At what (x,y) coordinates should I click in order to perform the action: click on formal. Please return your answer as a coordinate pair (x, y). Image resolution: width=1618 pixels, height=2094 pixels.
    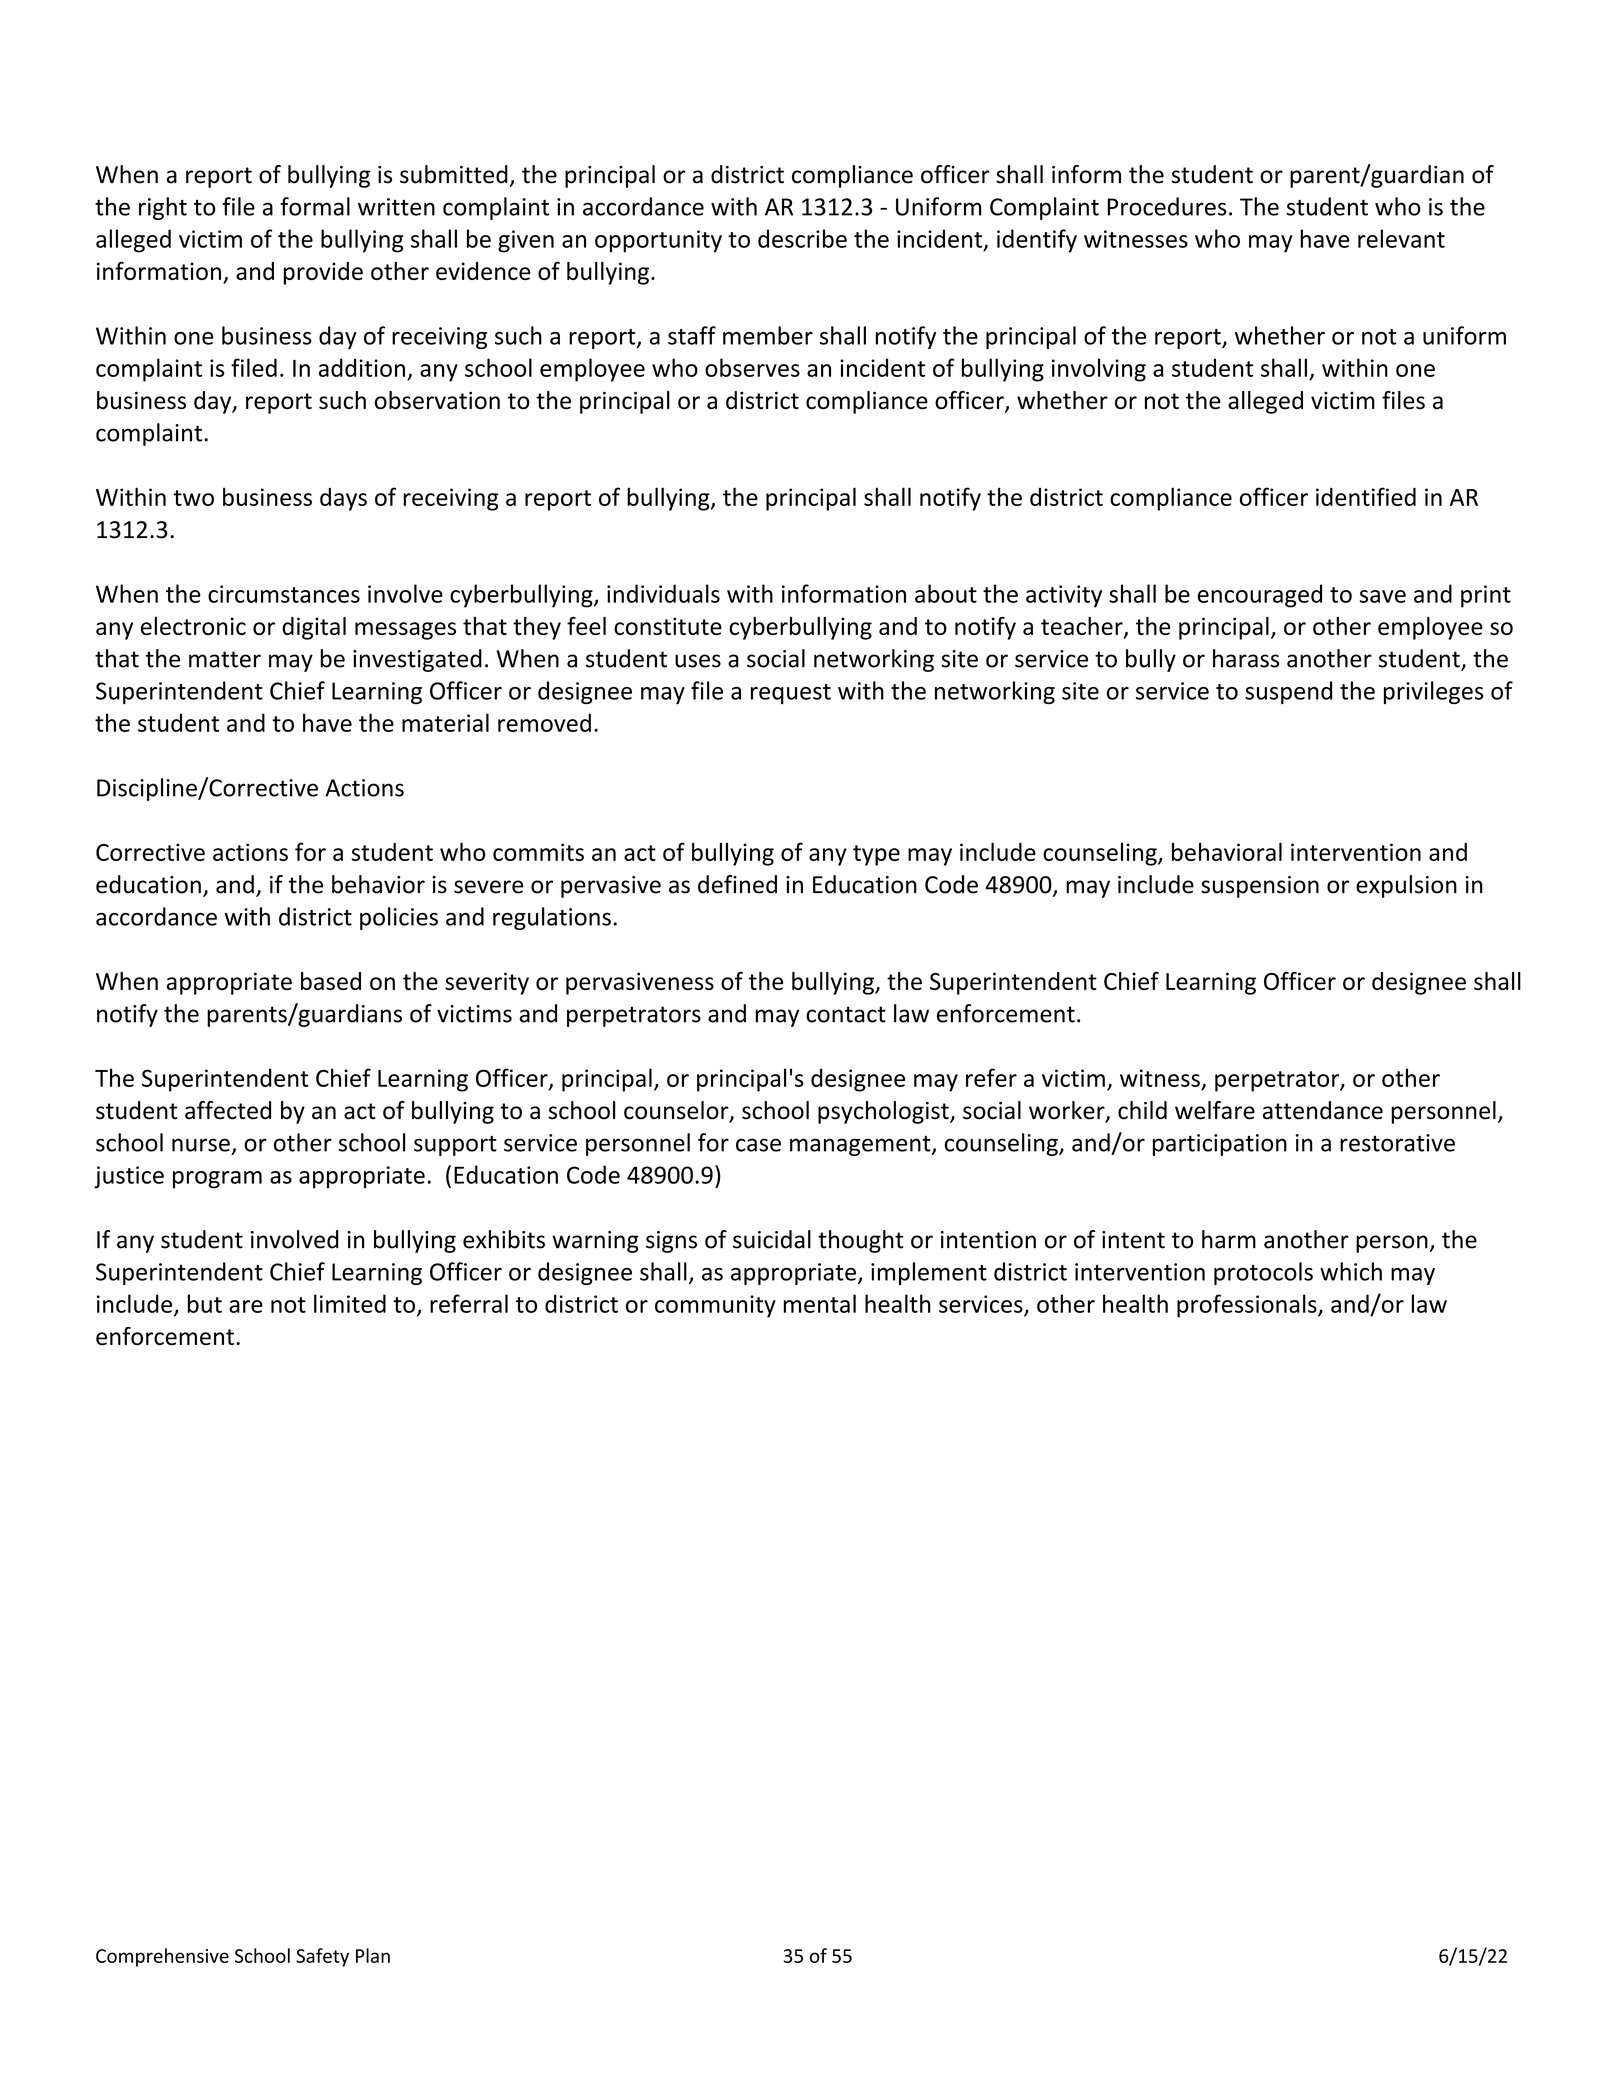
    Looking at the image, I should click on (315, 206).
